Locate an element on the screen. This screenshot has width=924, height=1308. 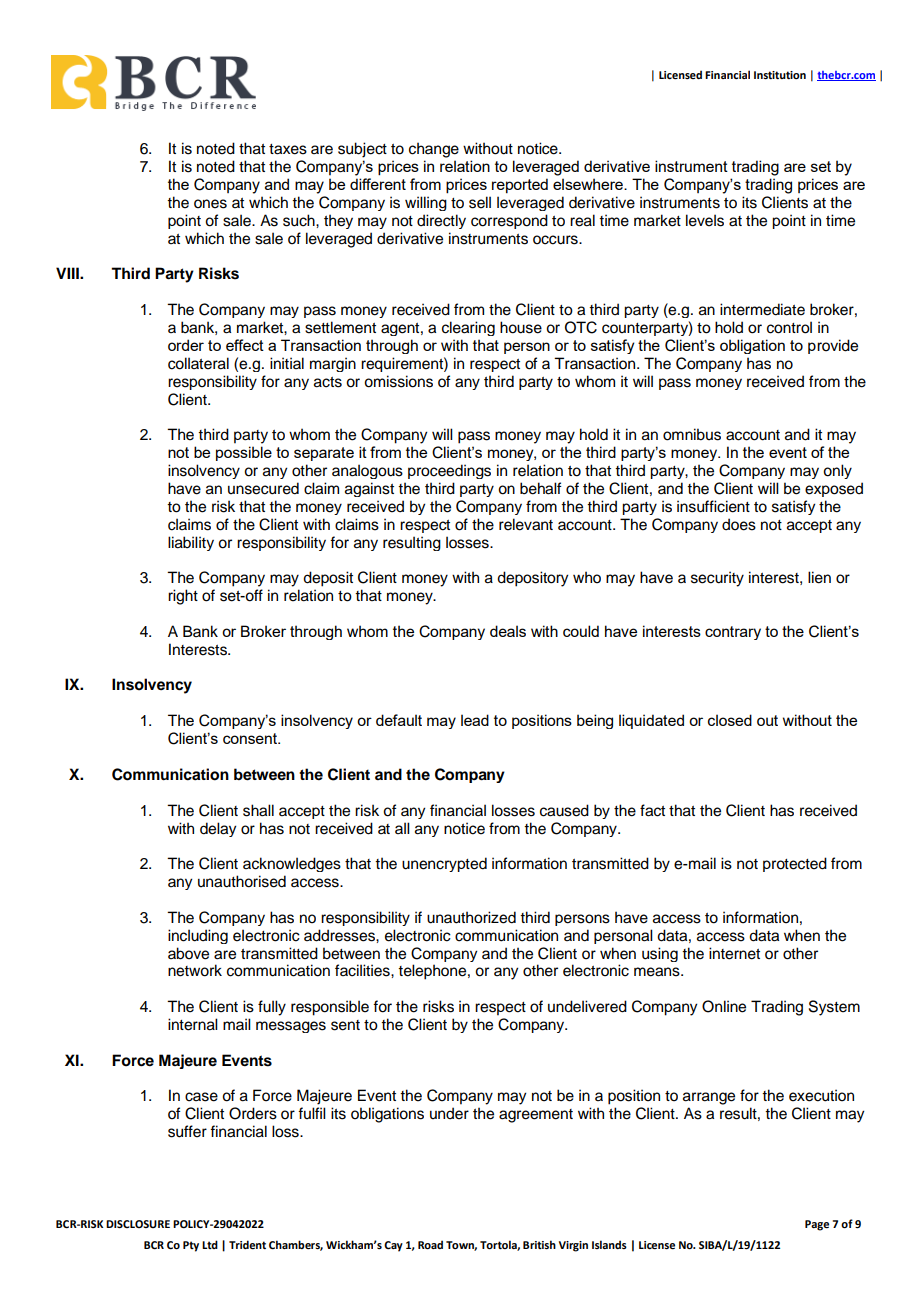
deals is located at coordinates (508, 631).
